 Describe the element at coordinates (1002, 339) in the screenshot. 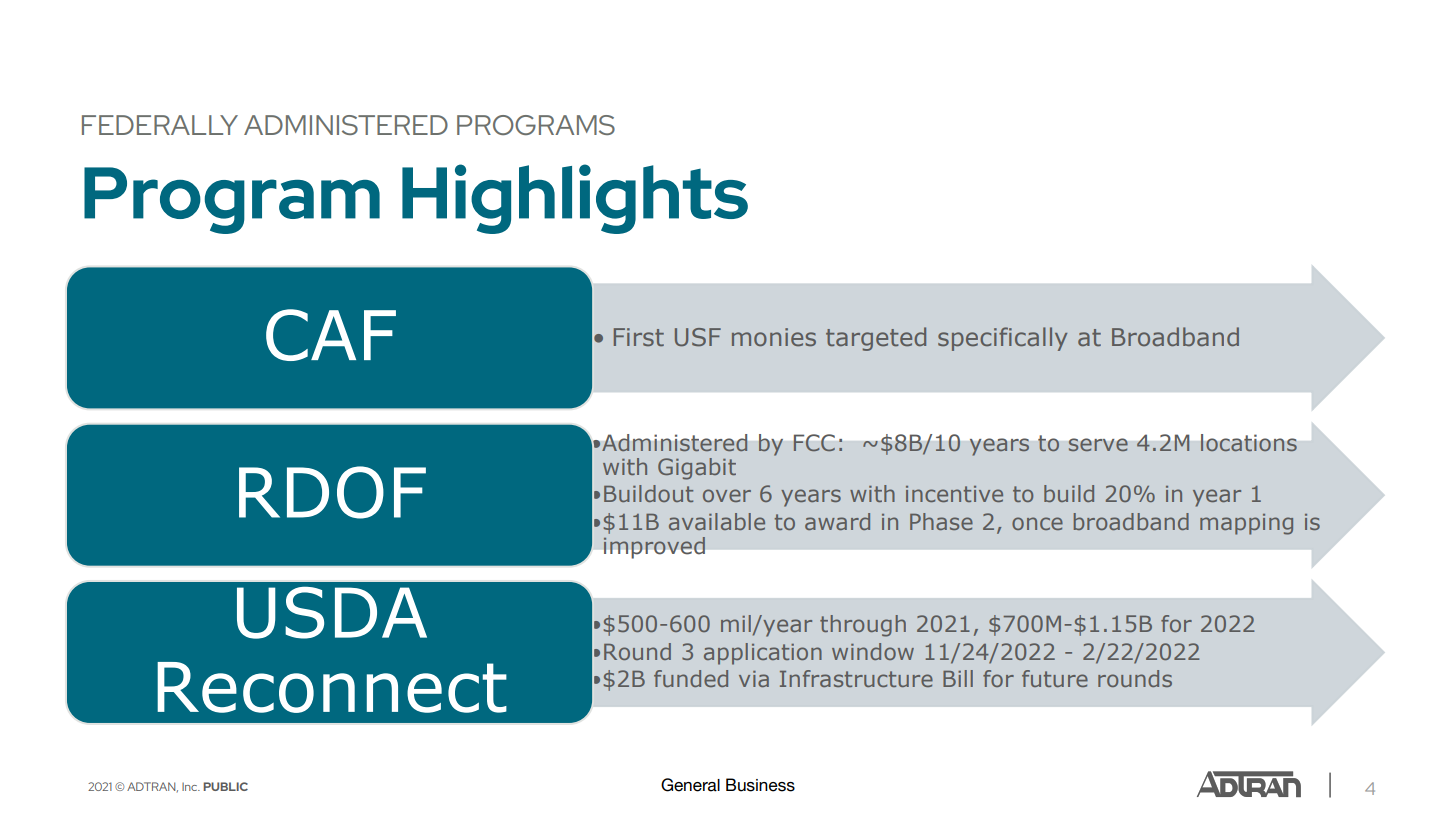

I see `specifically` at that location.
